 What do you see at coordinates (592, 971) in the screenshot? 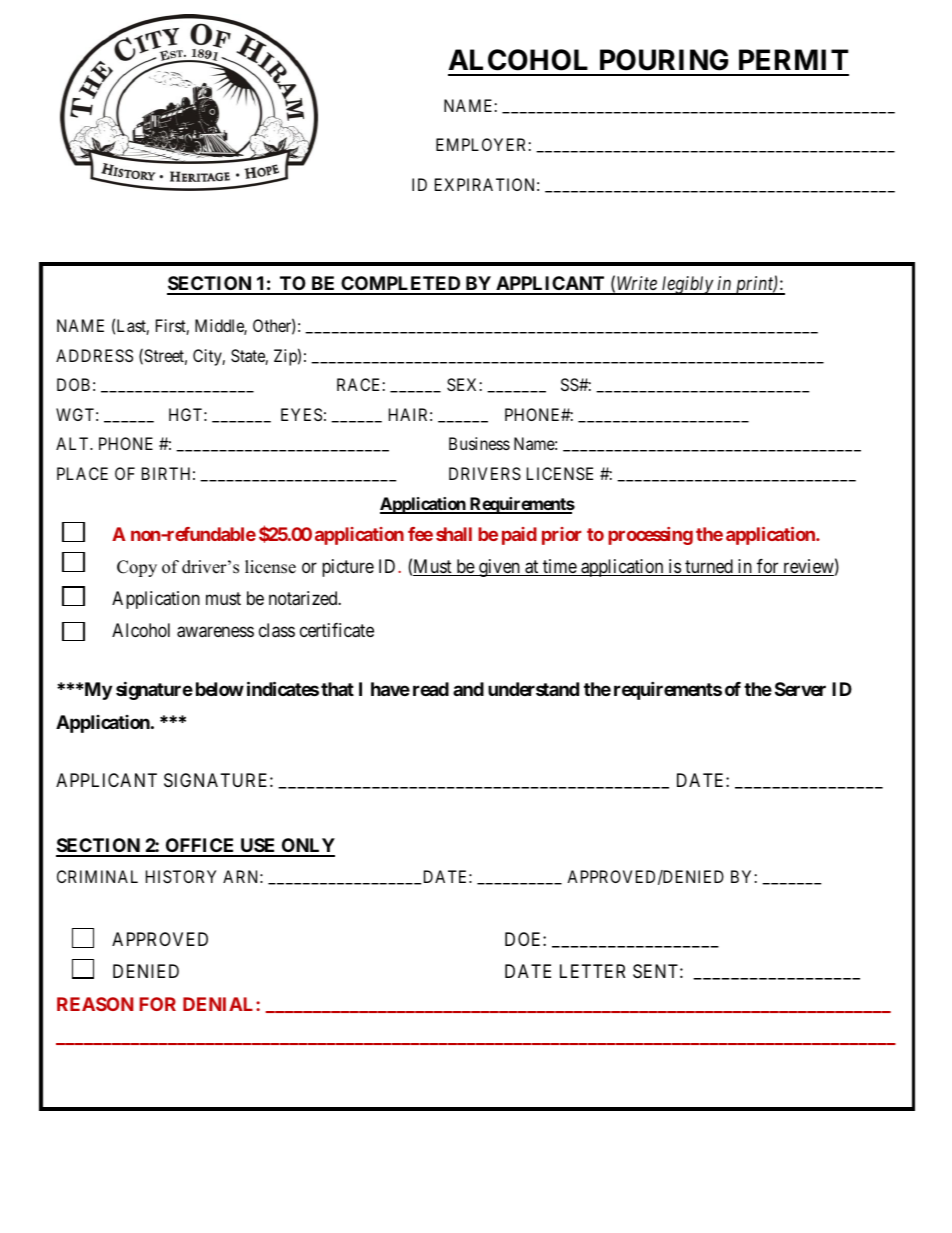
I see `LETTER` at bounding box center [592, 971].
